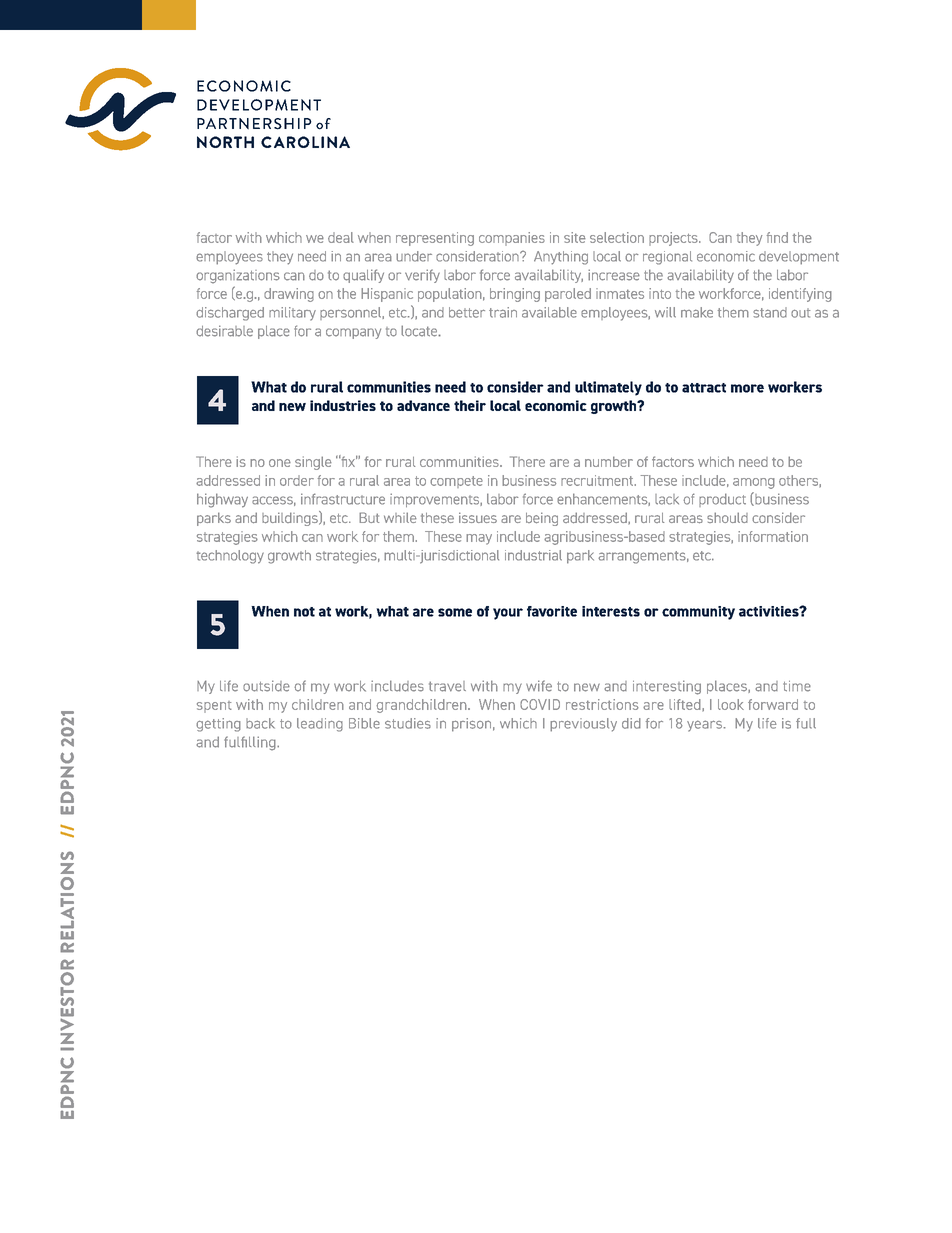 This screenshot has width=952, height=1233. What do you see at coordinates (260, 723) in the screenshot?
I see `back` at bounding box center [260, 723].
